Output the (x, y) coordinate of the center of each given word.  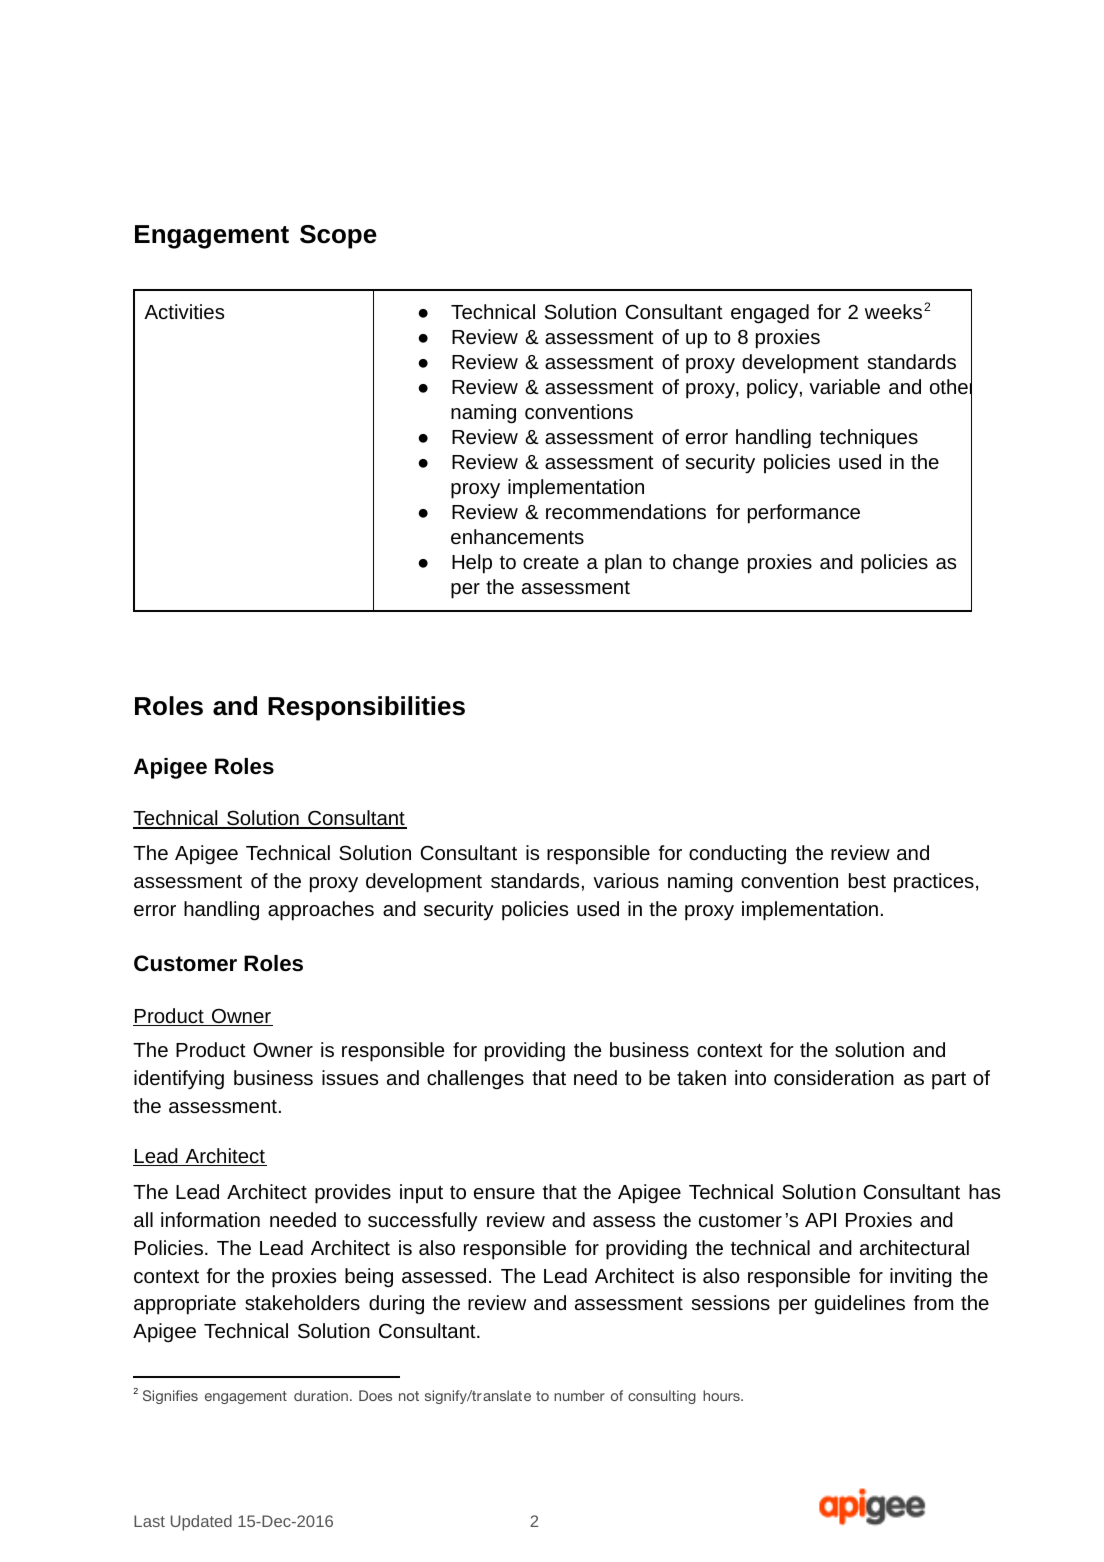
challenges (475, 1080)
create (551, 562)
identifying (179, 1080)
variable (844, 386)
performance (804, 514)
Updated (201, 1523)
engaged (770, 314)
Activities (184, 311)
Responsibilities (366, 708)
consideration (834, 1077)
